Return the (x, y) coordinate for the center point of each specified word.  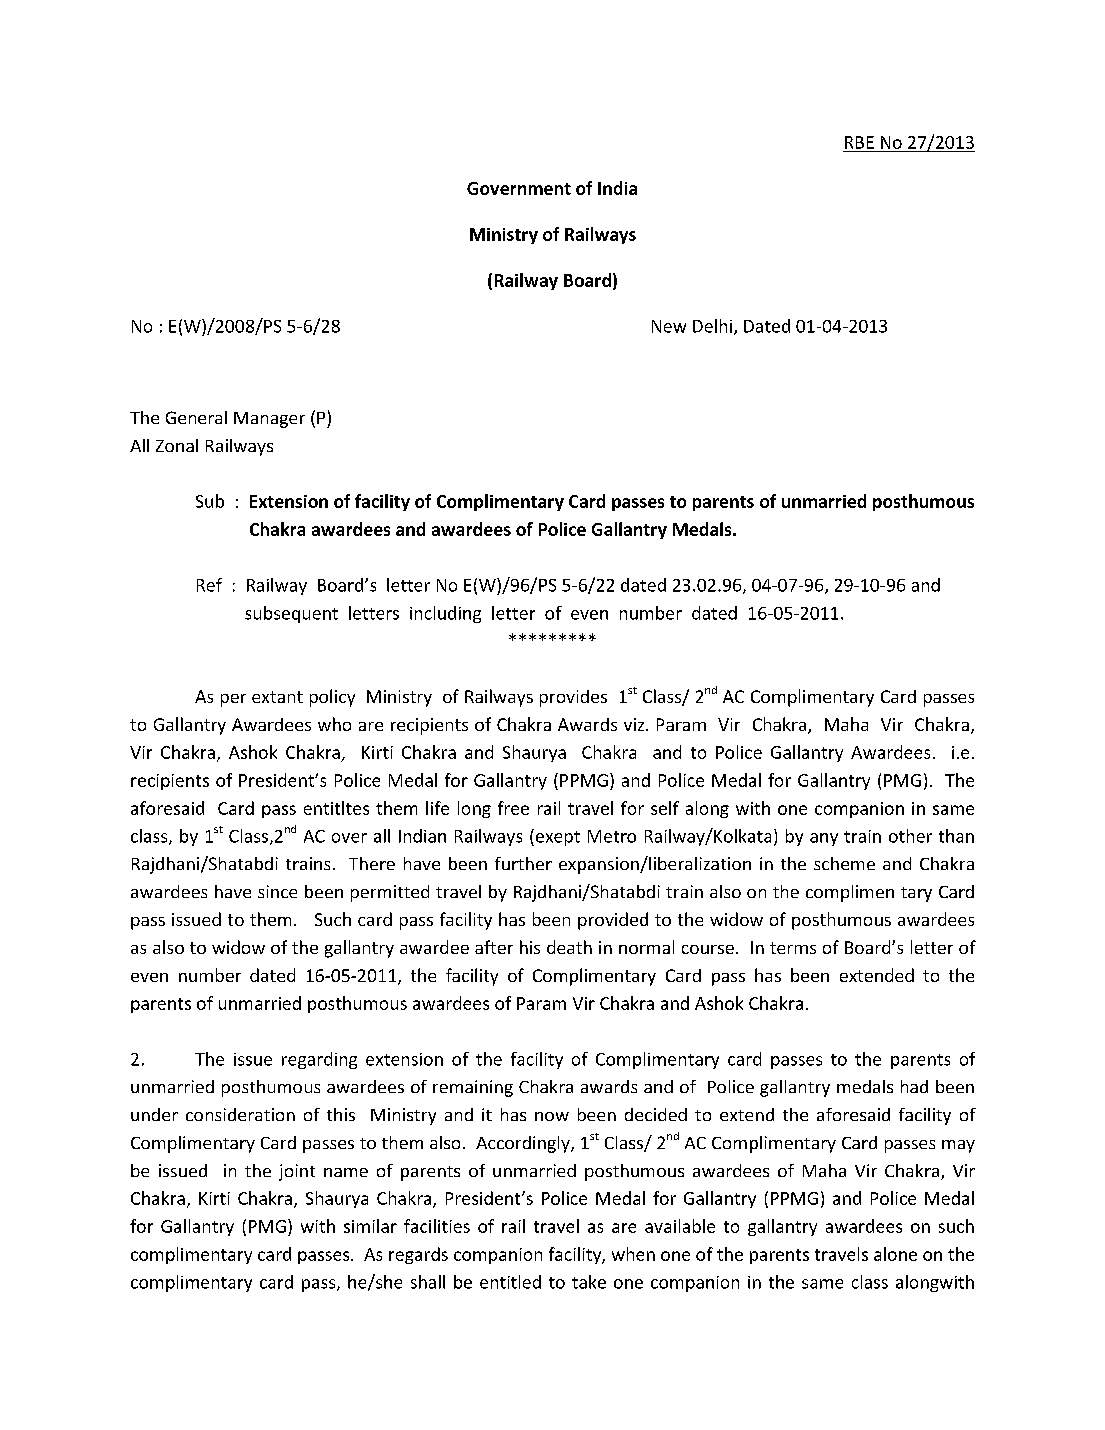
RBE (859, 142)
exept (556, 837)
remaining (473, 1088)
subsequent (291, 614)
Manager (269, 420)
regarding (319, 1060)
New (669, 326)
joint (297, 1172)
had (914, 1086)
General (196, 417)
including (445, 614)
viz (635, 724)
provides (573, 698)
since (277, 891)
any (824, 839)
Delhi (712, 326)
